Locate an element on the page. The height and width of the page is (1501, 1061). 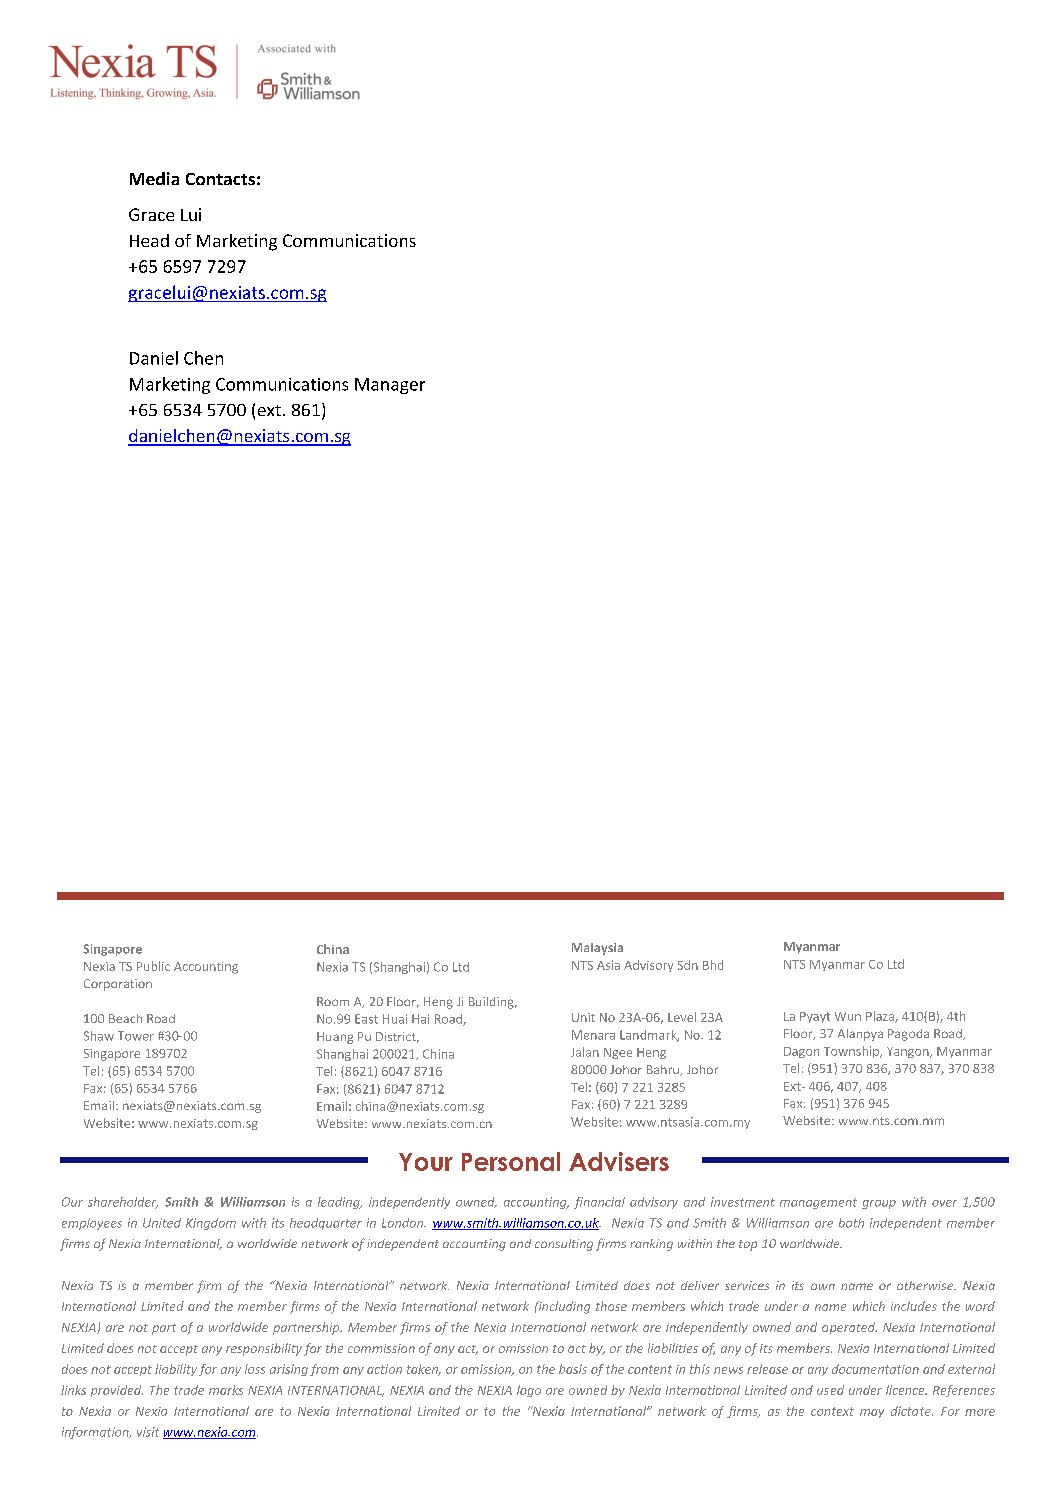
Malaysia is located at coordinates (597, 949).
